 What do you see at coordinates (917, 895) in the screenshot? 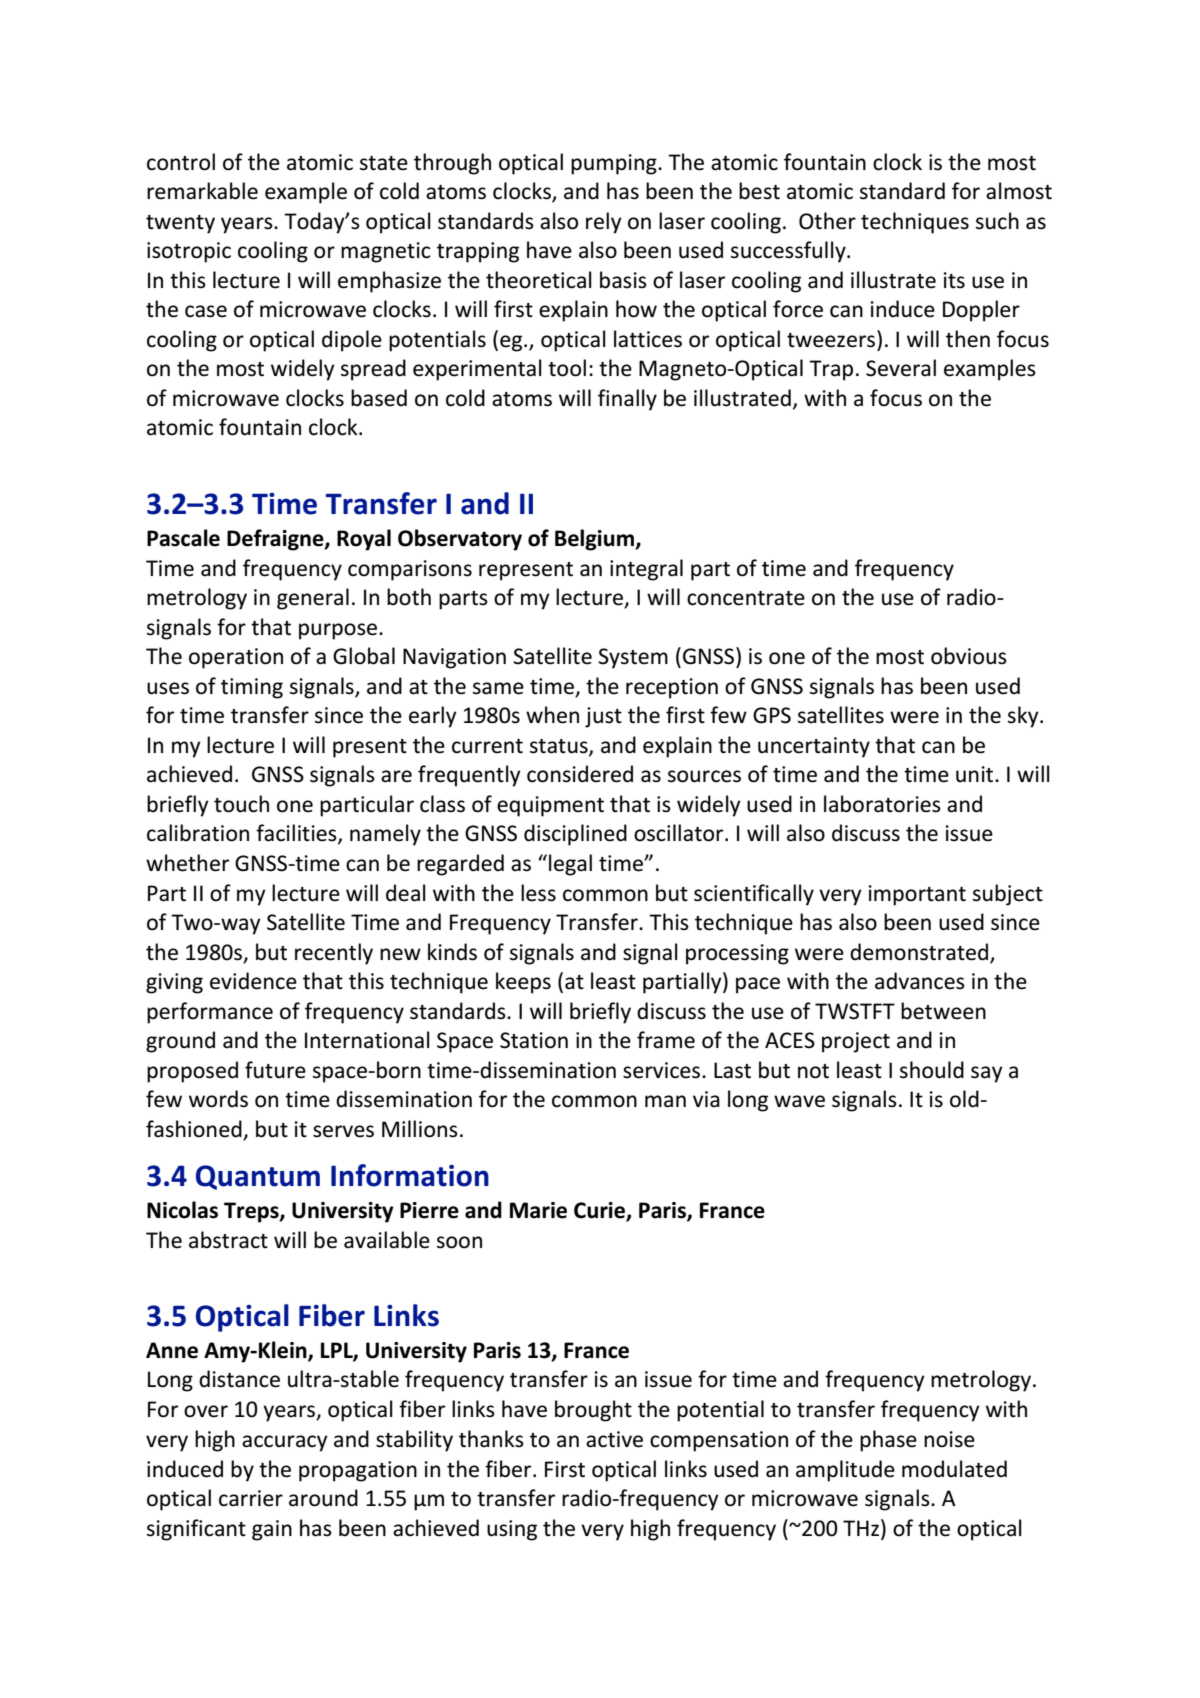
I see `important` at bounding box center [917, 895].
